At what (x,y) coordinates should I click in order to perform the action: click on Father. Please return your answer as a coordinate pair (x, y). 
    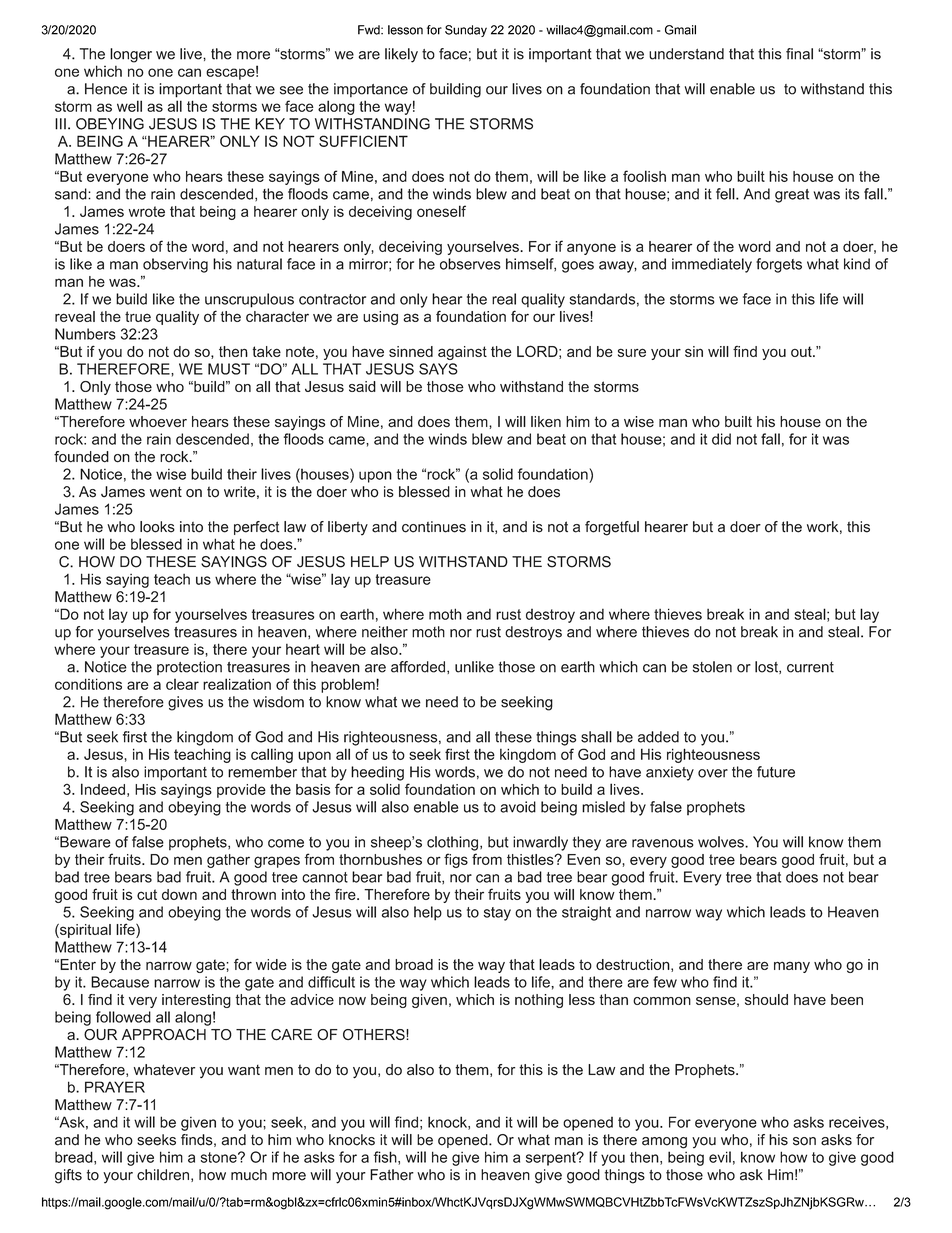
    Looking at the image, I should click on (392, 1175).
